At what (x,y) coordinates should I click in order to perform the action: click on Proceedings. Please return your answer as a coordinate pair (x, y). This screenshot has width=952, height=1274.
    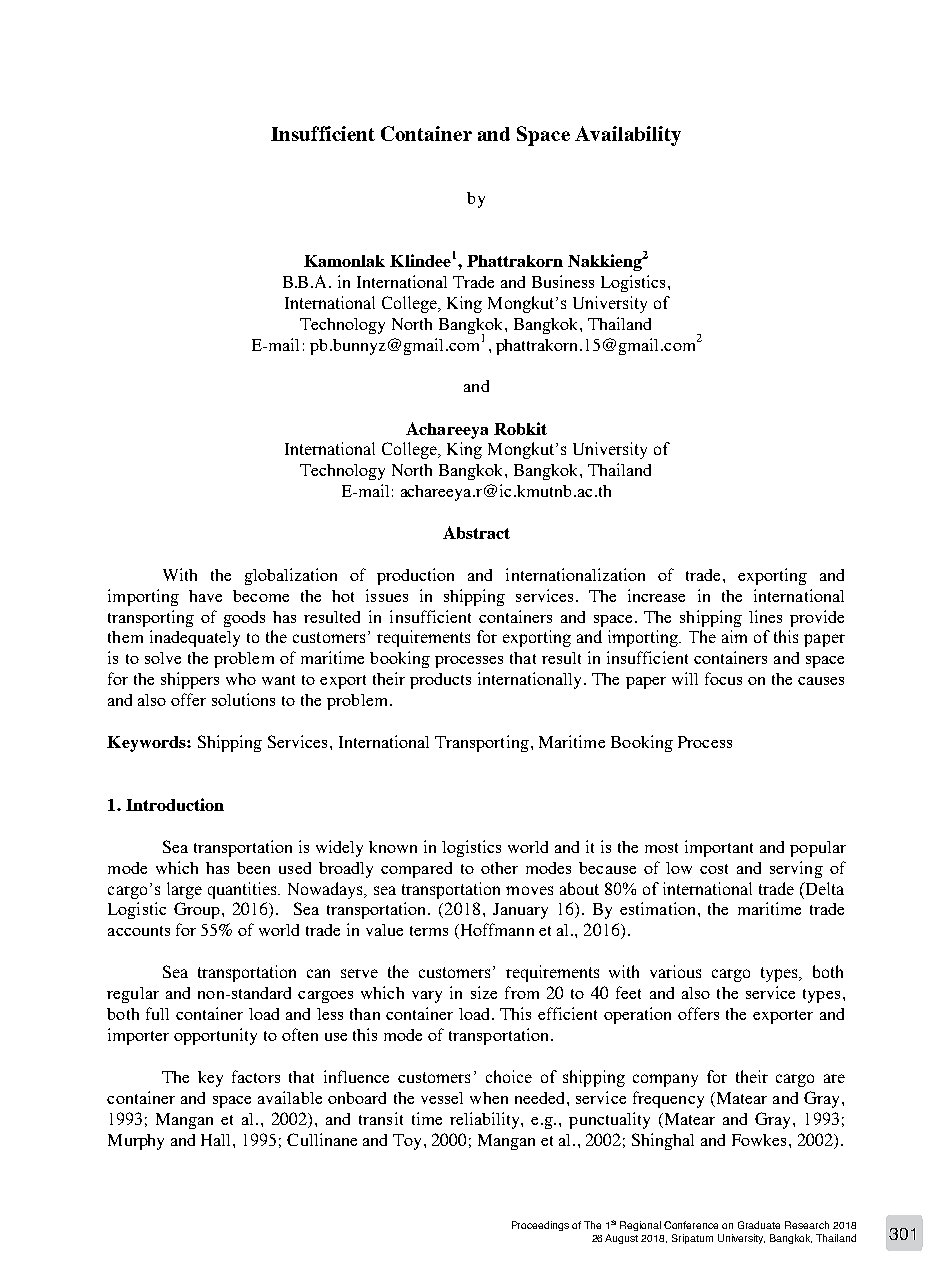
    Looking at the image, I should click on (540, 1226).
